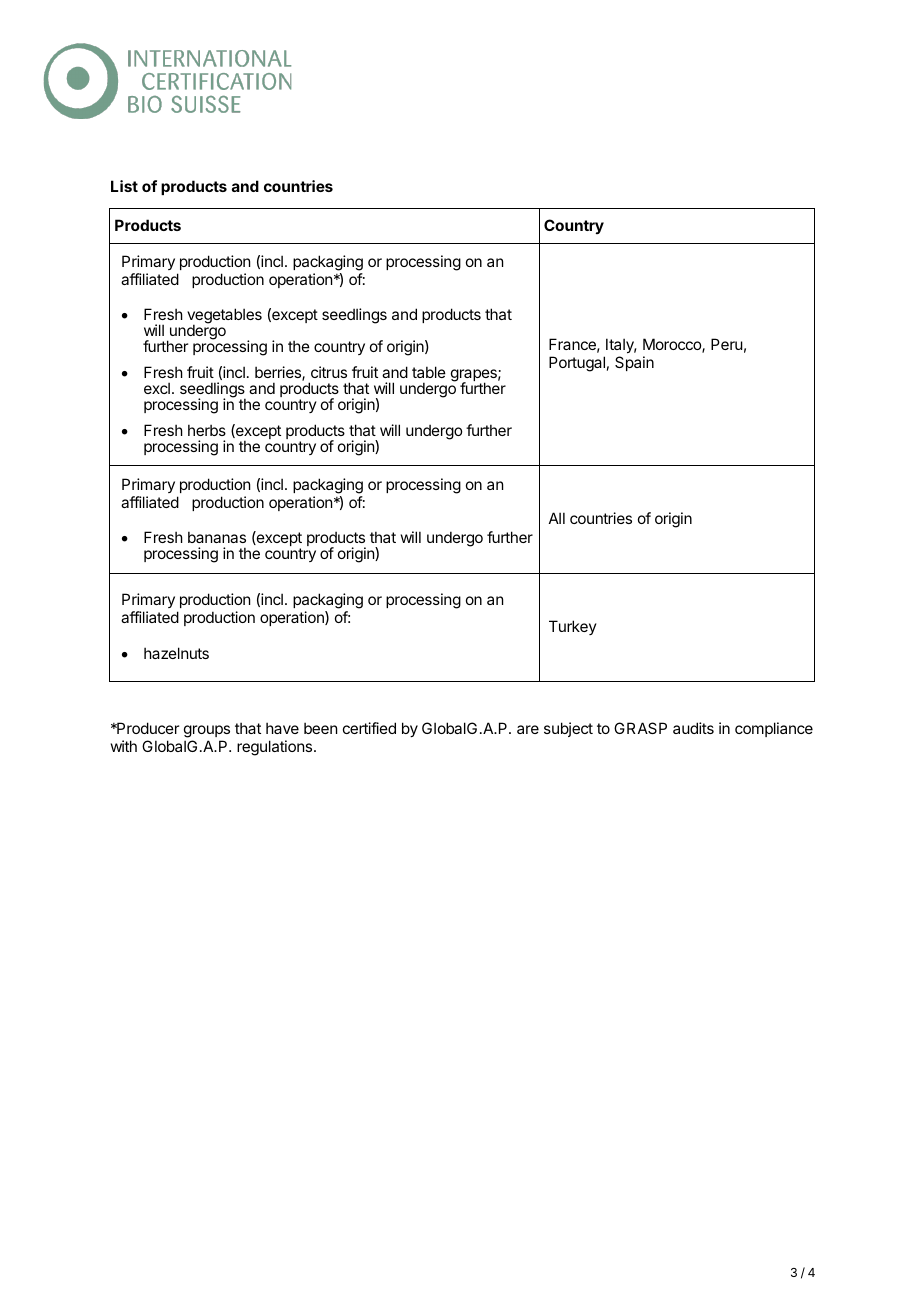 The image size is (924, 1308). Describe the element at coordinates (573, 627) in the document. I see `Turkey` at that location.
